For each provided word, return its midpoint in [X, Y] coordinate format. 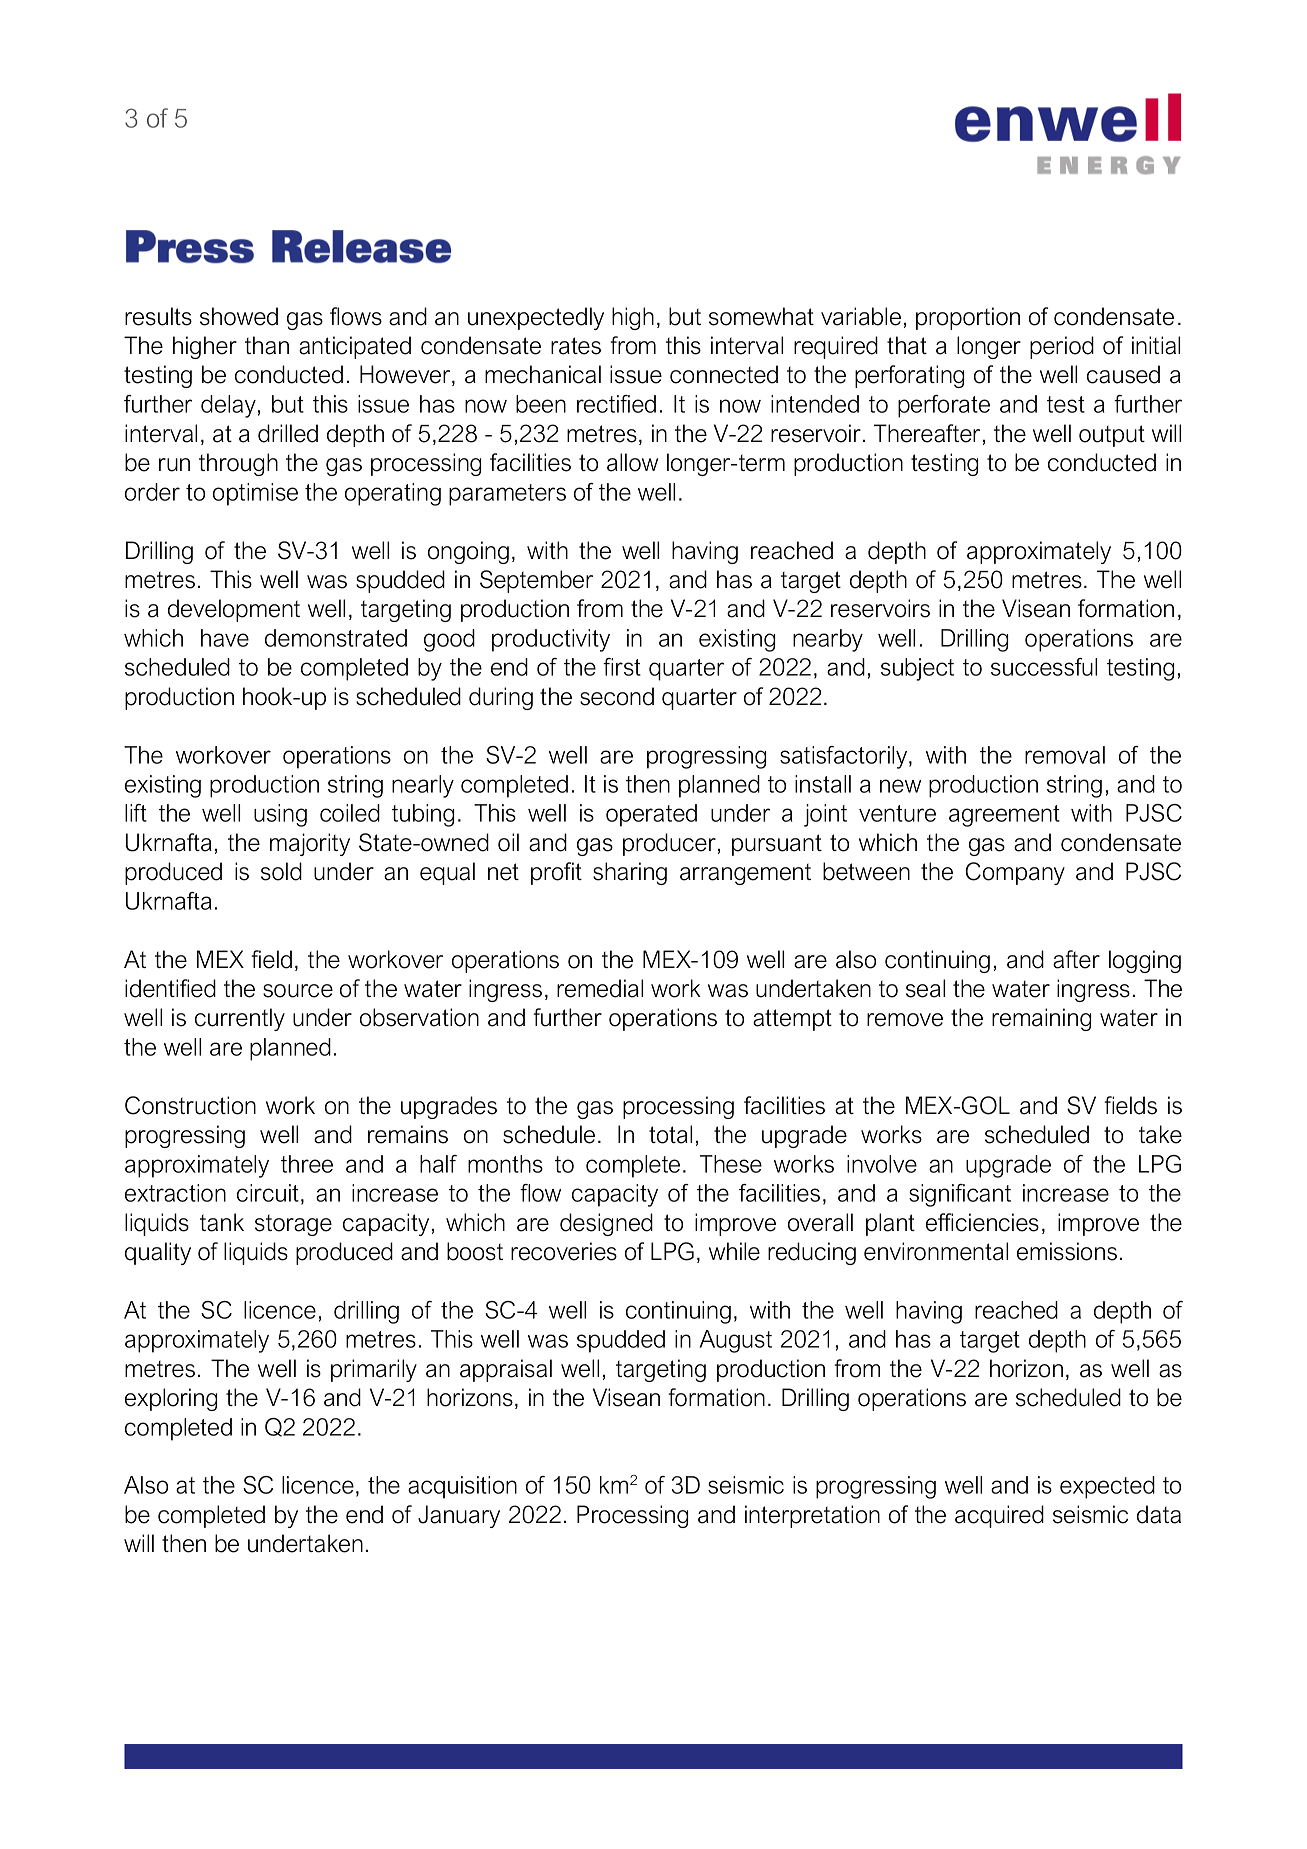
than [267, 345]
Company [1015, 873]
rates [576, 346]
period [1062, 347]
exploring [171, 1399]
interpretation [812, 1516]
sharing [630, 873]
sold [281, 871]
